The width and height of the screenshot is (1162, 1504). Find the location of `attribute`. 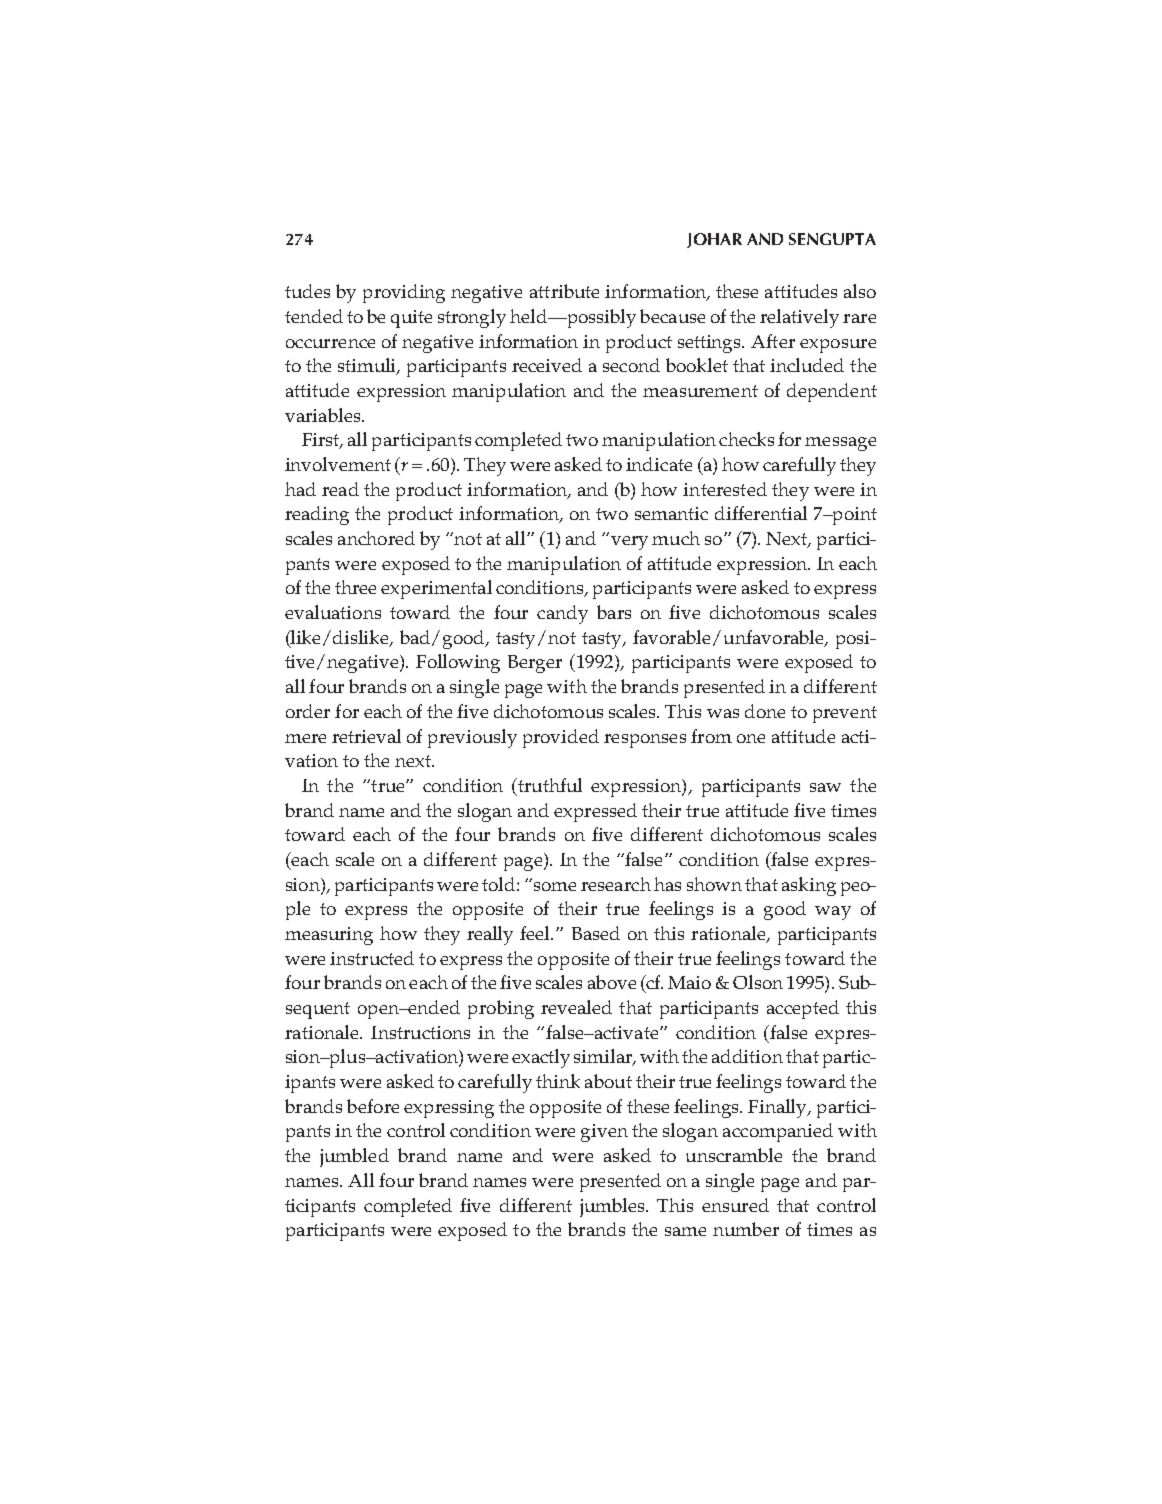

attribute is located at coordinates (564, 291).
